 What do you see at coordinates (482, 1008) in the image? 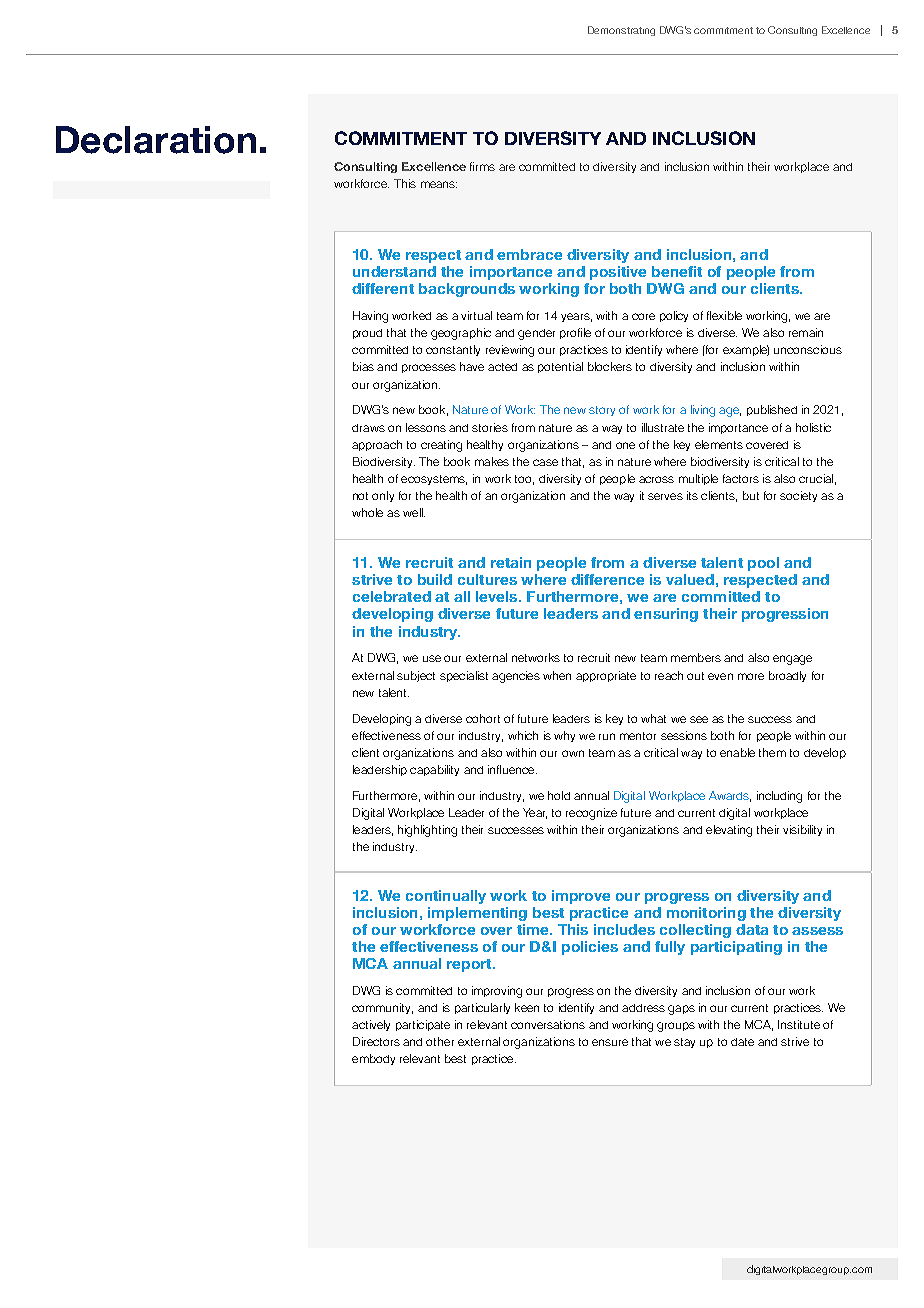
I see `particularly` at bounding box center [482, 1008].
